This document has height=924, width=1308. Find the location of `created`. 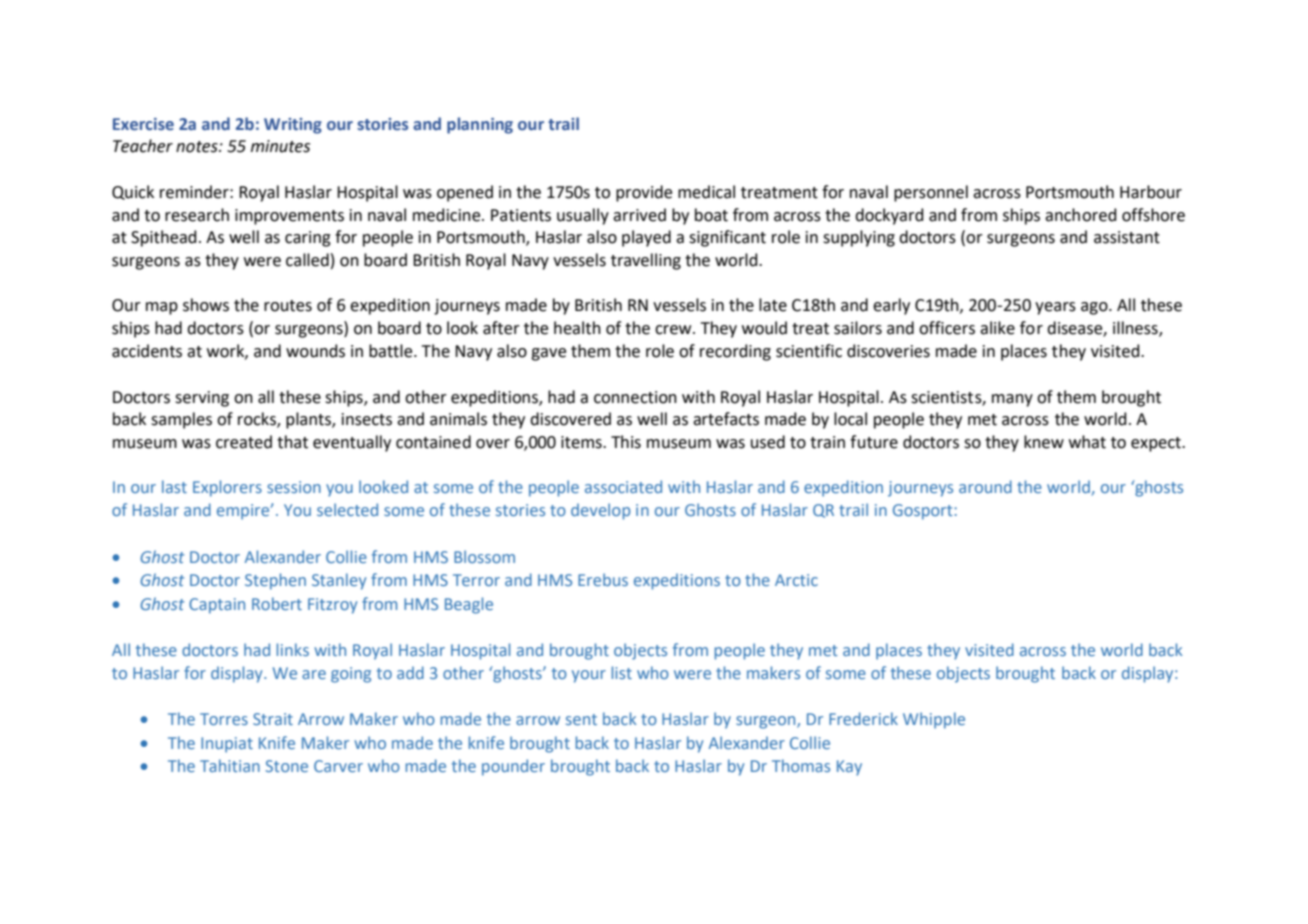

created is located at coordinates (244, 442).
